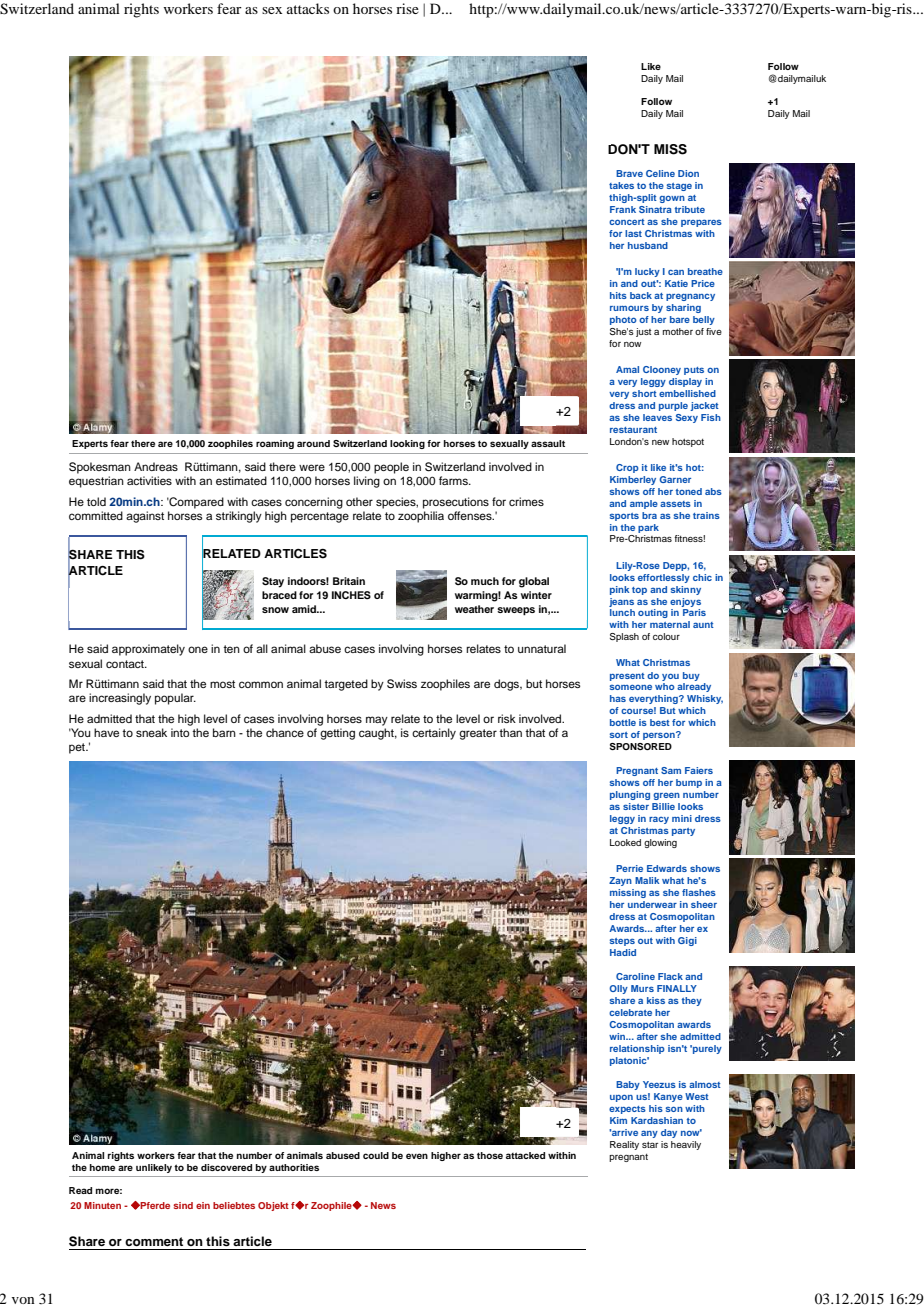 Image resolution: width=924 pixels, height=1308 pixels. I want to click on committed, so click(96, 515).
